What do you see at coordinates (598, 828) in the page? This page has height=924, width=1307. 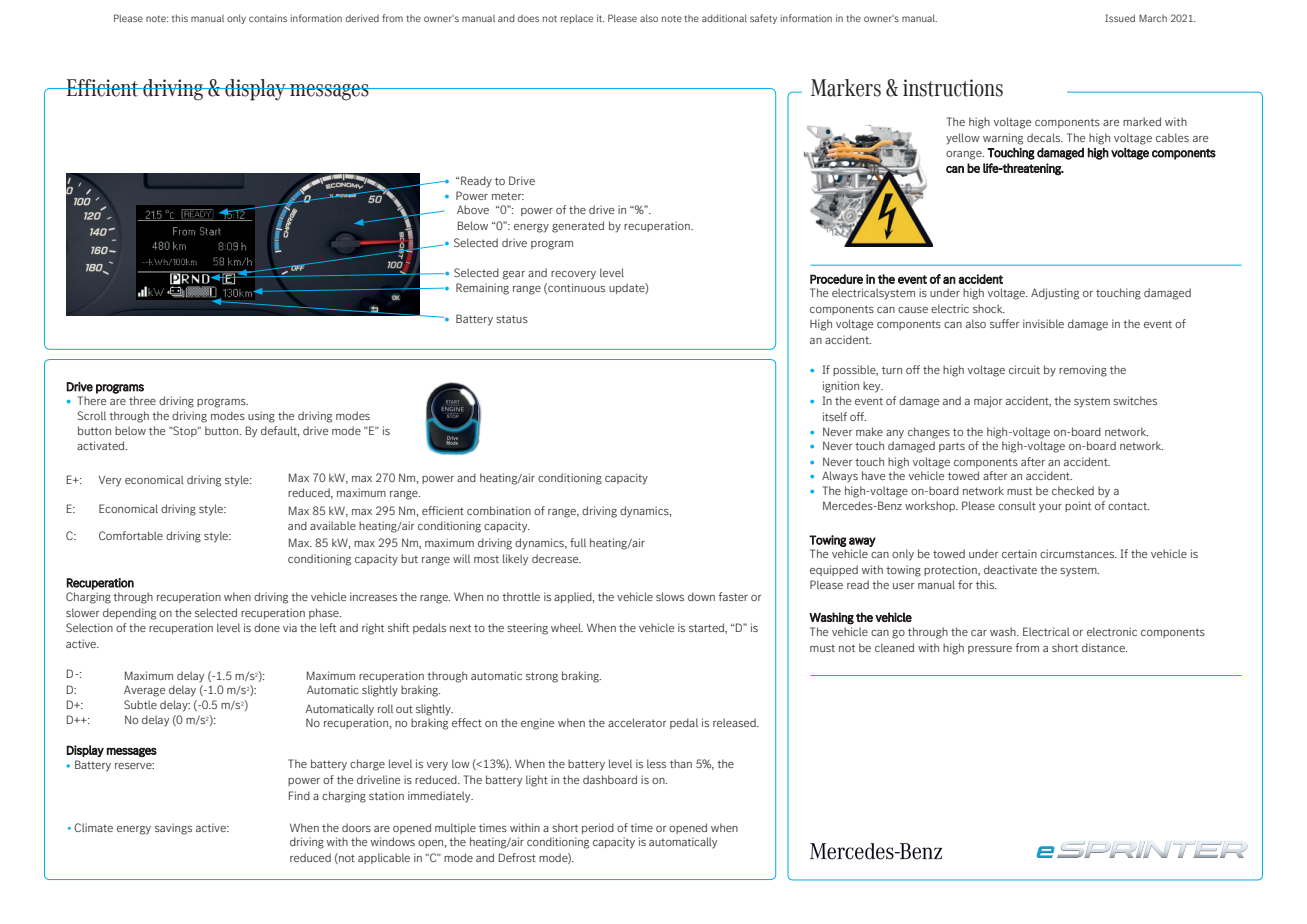 I see `period` at bounding box center [598, 828].
